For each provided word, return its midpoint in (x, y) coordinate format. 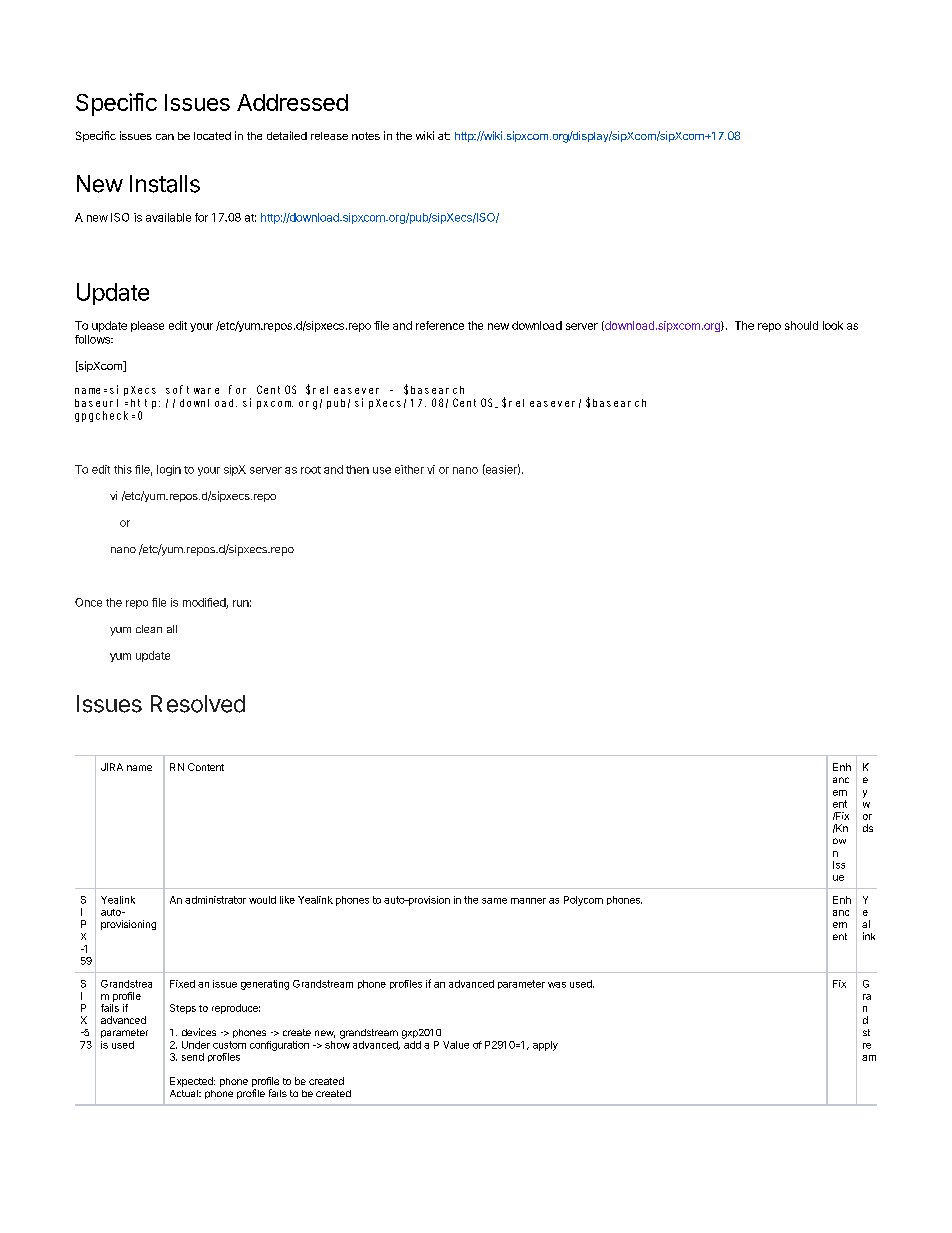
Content (206, 767)
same (494, 901)
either (409, 469)
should (801, 325)
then (357, 469)
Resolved (198, 704)
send (193, 1057)
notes (366, 136)
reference (440, 325)
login (169, 470)
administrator (215, 900)
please (147, 326)
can (165, 137)
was (557, 985)
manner (528, 901)
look (833, 325)
